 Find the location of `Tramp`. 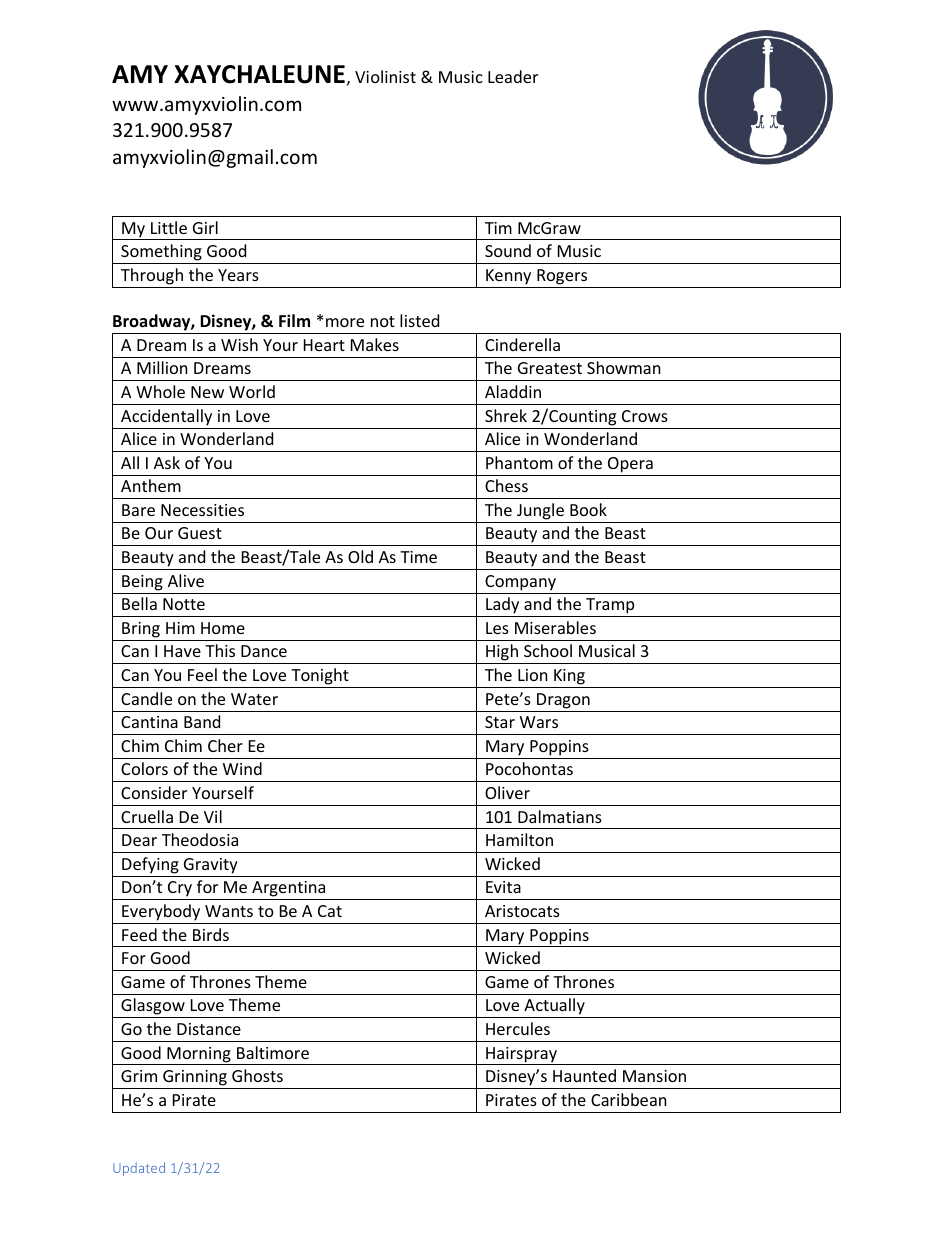

Tramp is located at coordinates (610, 607).
